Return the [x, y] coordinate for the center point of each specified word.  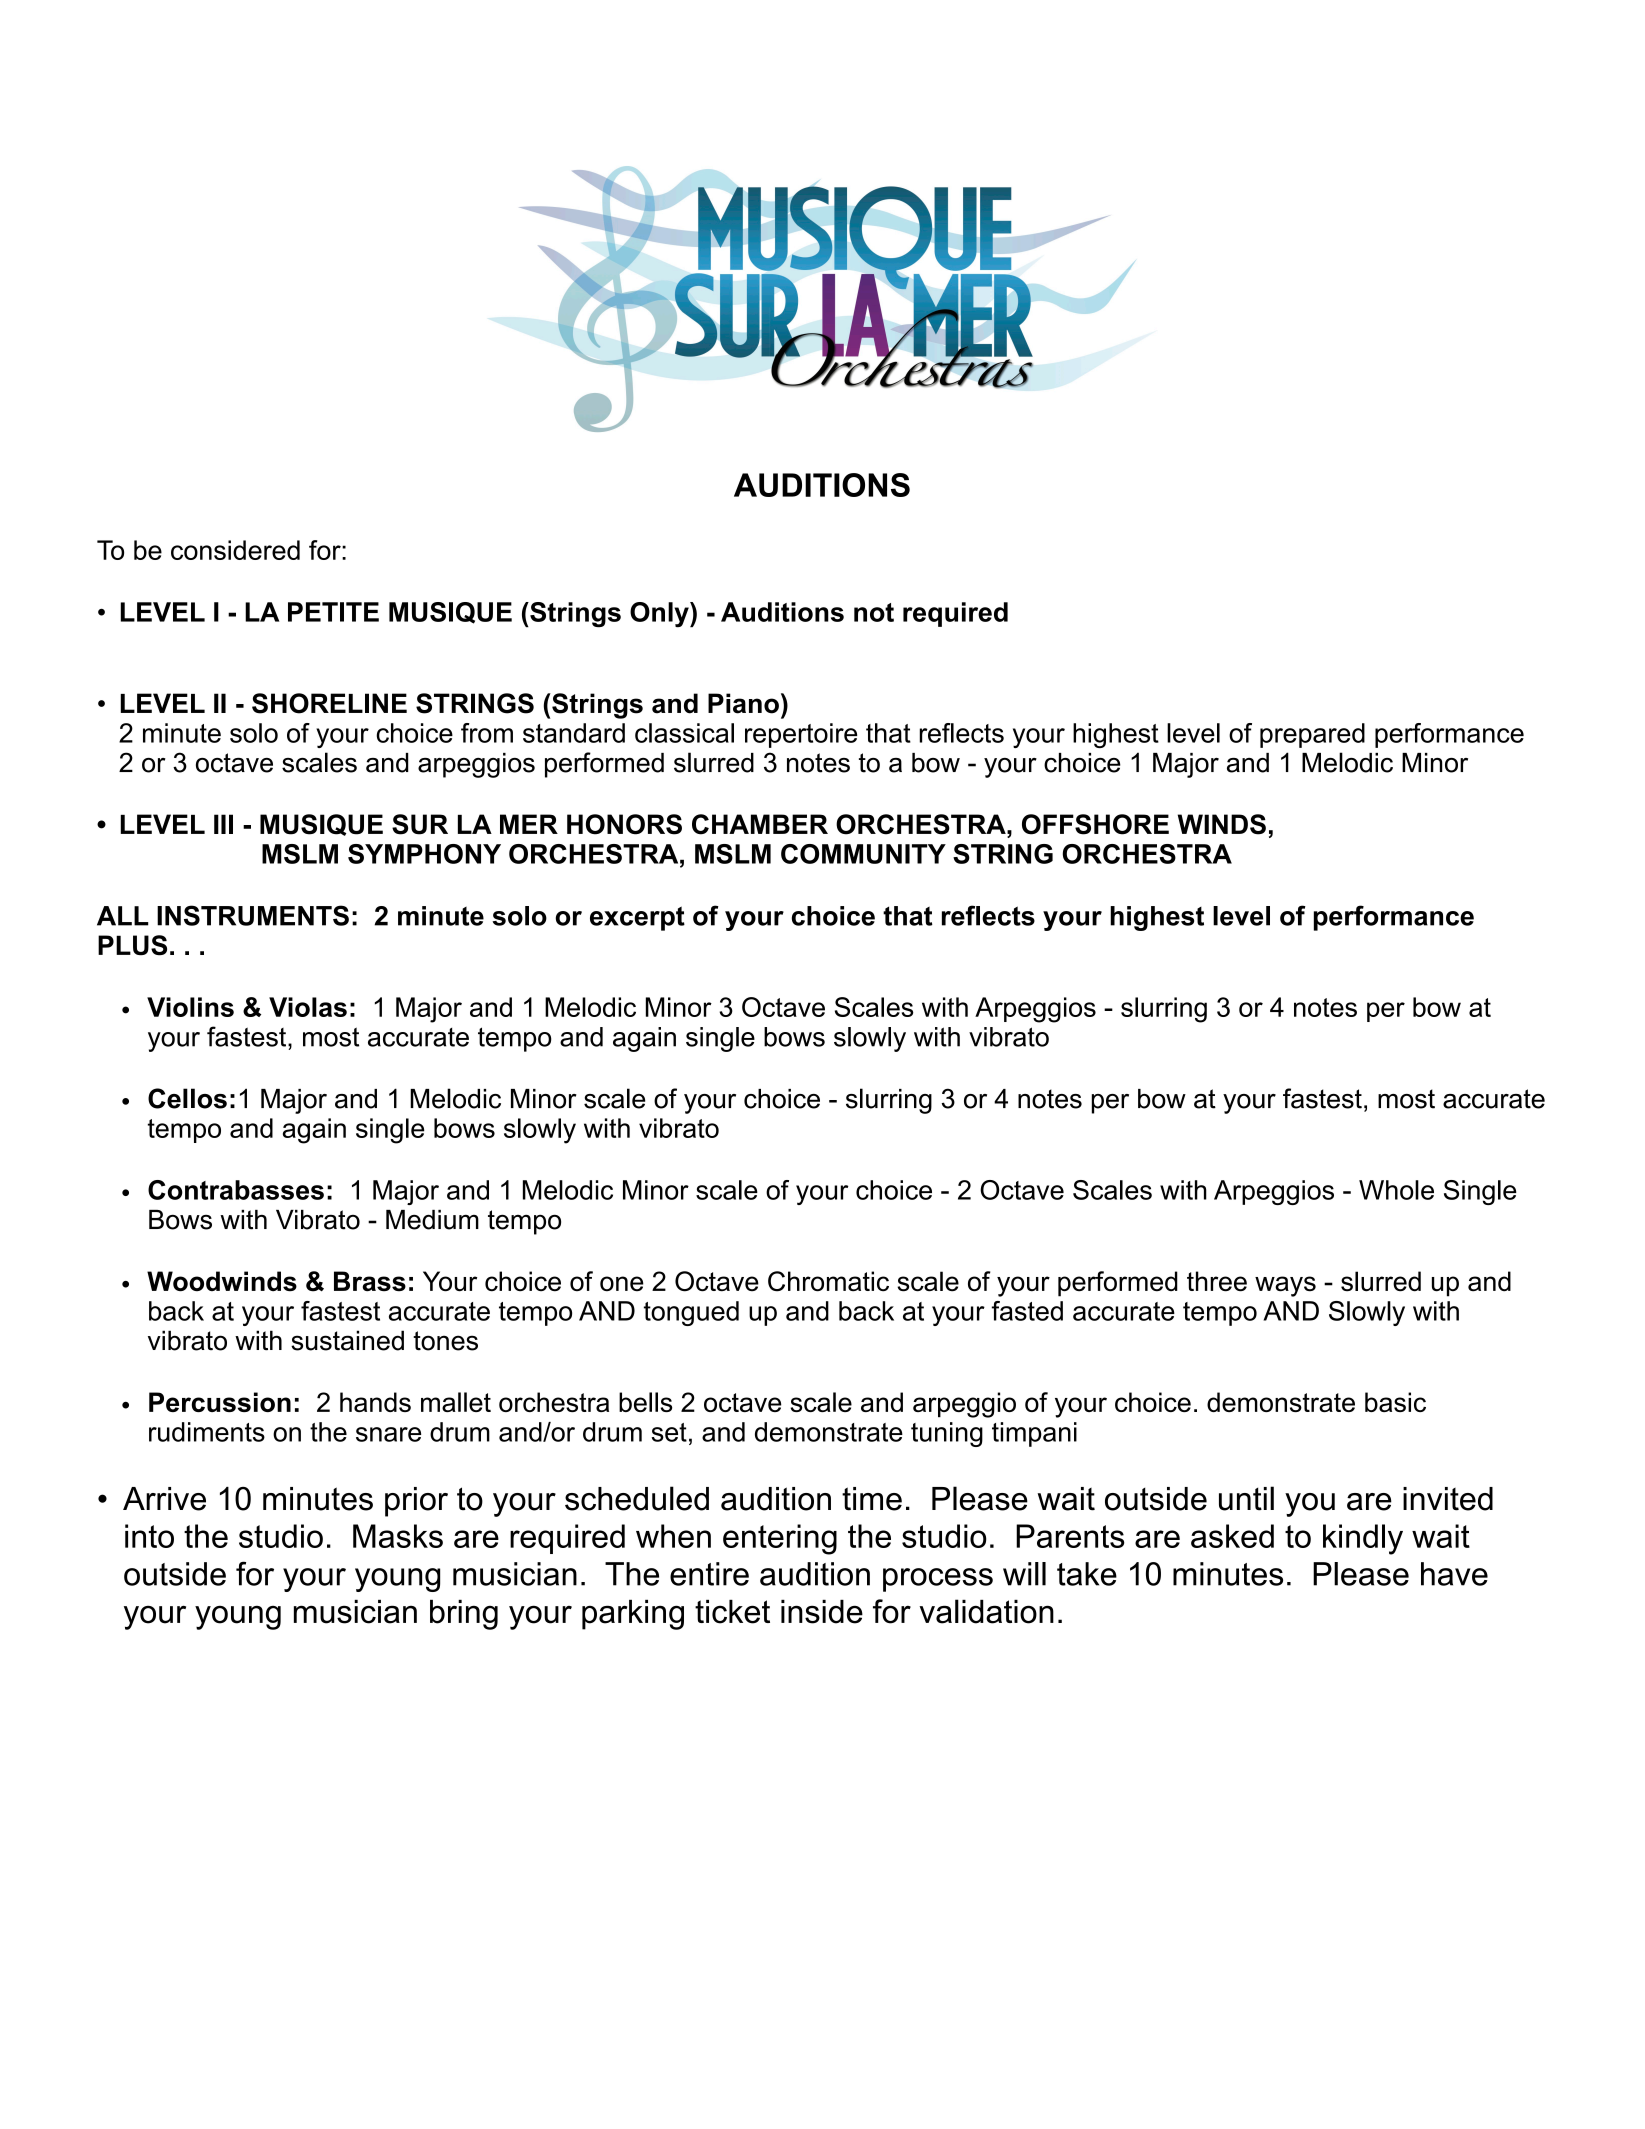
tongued [691, 1313]
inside [822, 1612]
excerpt [637, 918]
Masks [398, 1536]
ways [1285, 1286]
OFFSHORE [1095, 824]
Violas [308, 1007]
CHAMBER [760, 824]
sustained [347, 1340]
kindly [1363, 1539]
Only [660, 615]
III [223, 824]
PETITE [333, 612]
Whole [1396, 1190]
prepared [1312, 735]
